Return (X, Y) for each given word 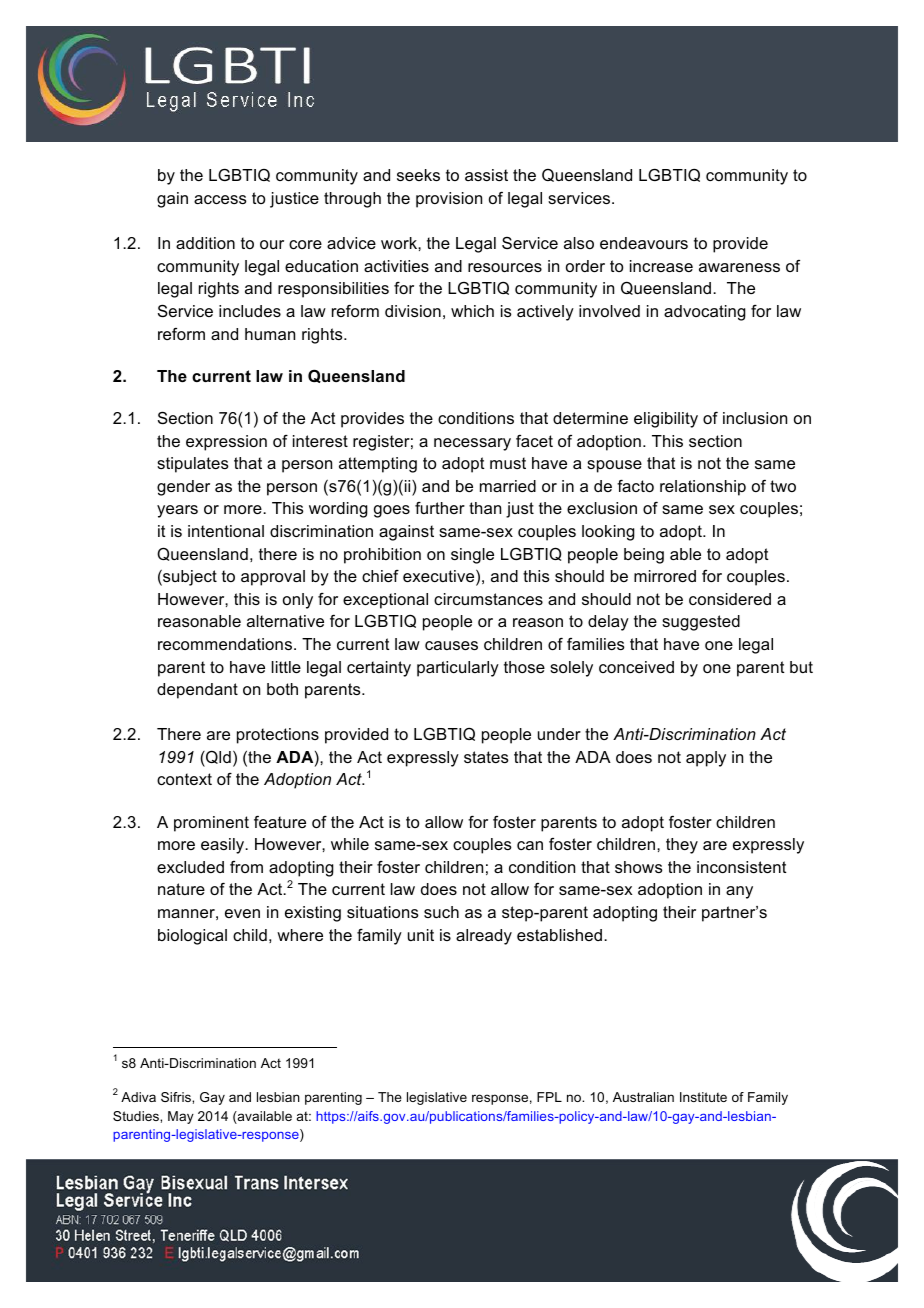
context (184, 779)
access (220, 199)
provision (449, 200)
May (181, 1117)
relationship (703, 488)
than (485, 508)
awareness (739, 267)
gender (183, 488)
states (486, 757)
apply (706, 759)
